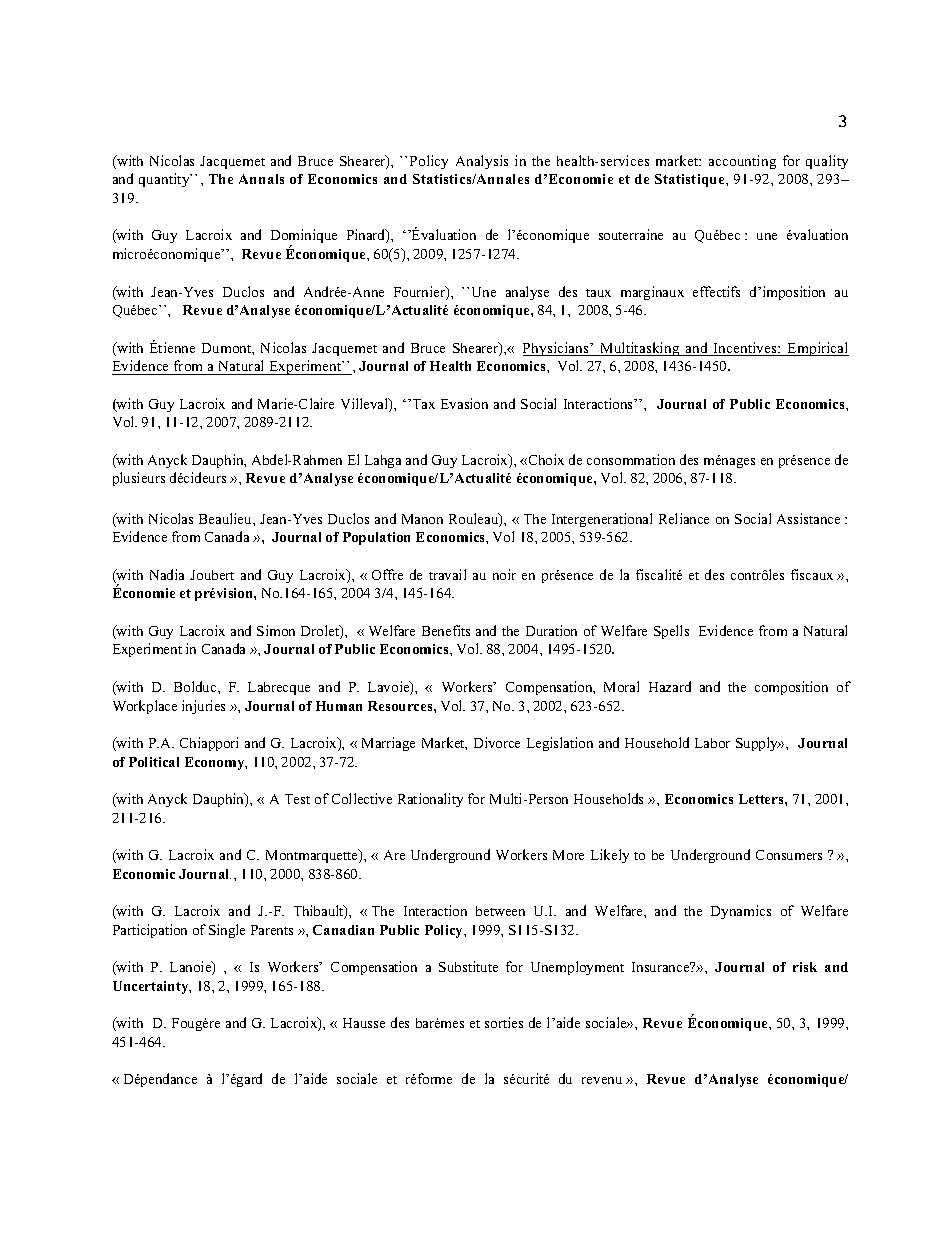  Describe the element at coordinates (464, 403) in the screenshot. I see `Evasion` at that location.
